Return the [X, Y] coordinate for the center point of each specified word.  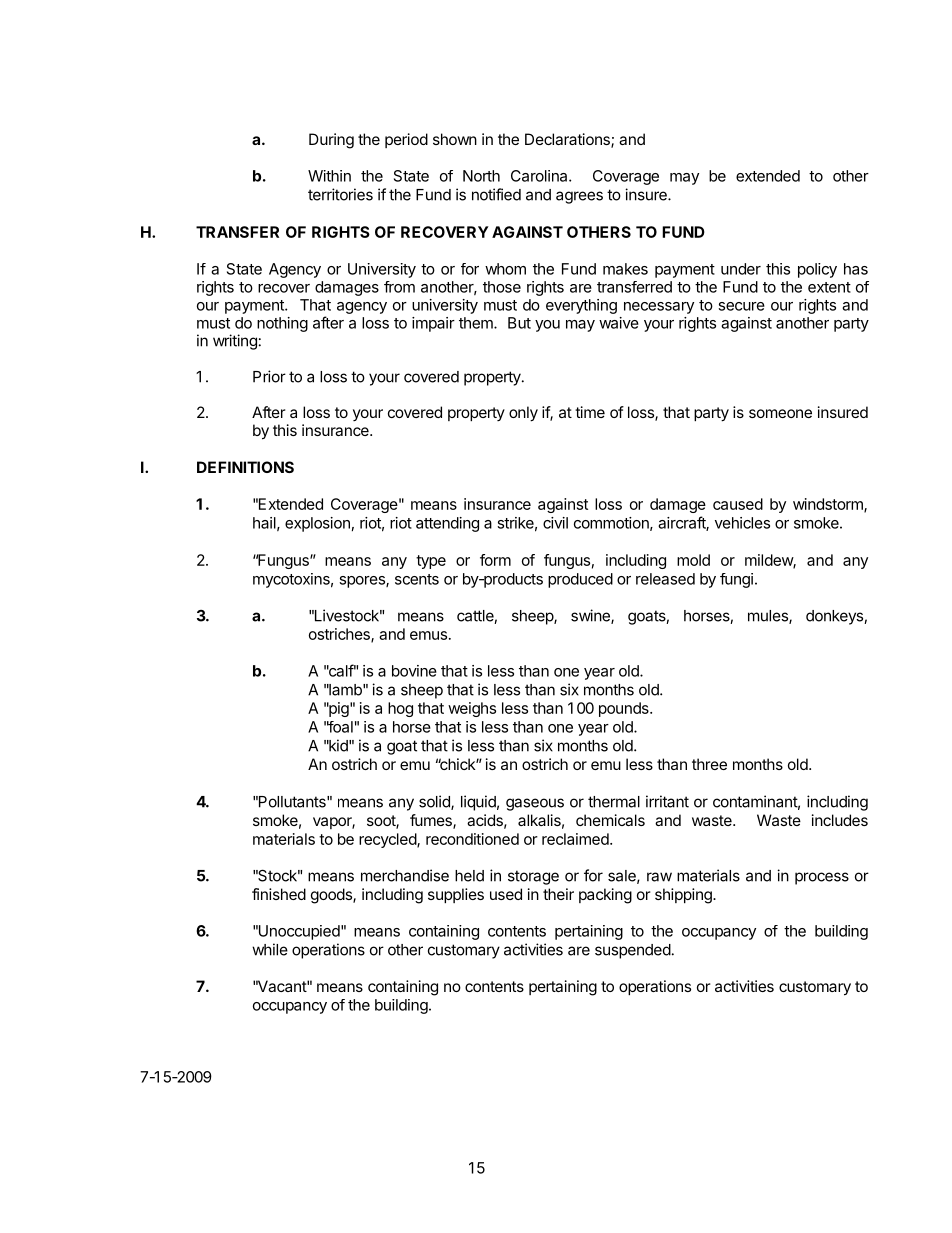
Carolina [540, 176]
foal [340, 727]
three [709, 764]
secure [741, 306]
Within [329, 176]
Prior [269, 376]
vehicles [742, 523]
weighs [472, 709]
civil [555, 523]
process [822, 878]
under [741, 269]
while [270, 949]
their [558, 894]
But [519, 323]
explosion [317, 524]
